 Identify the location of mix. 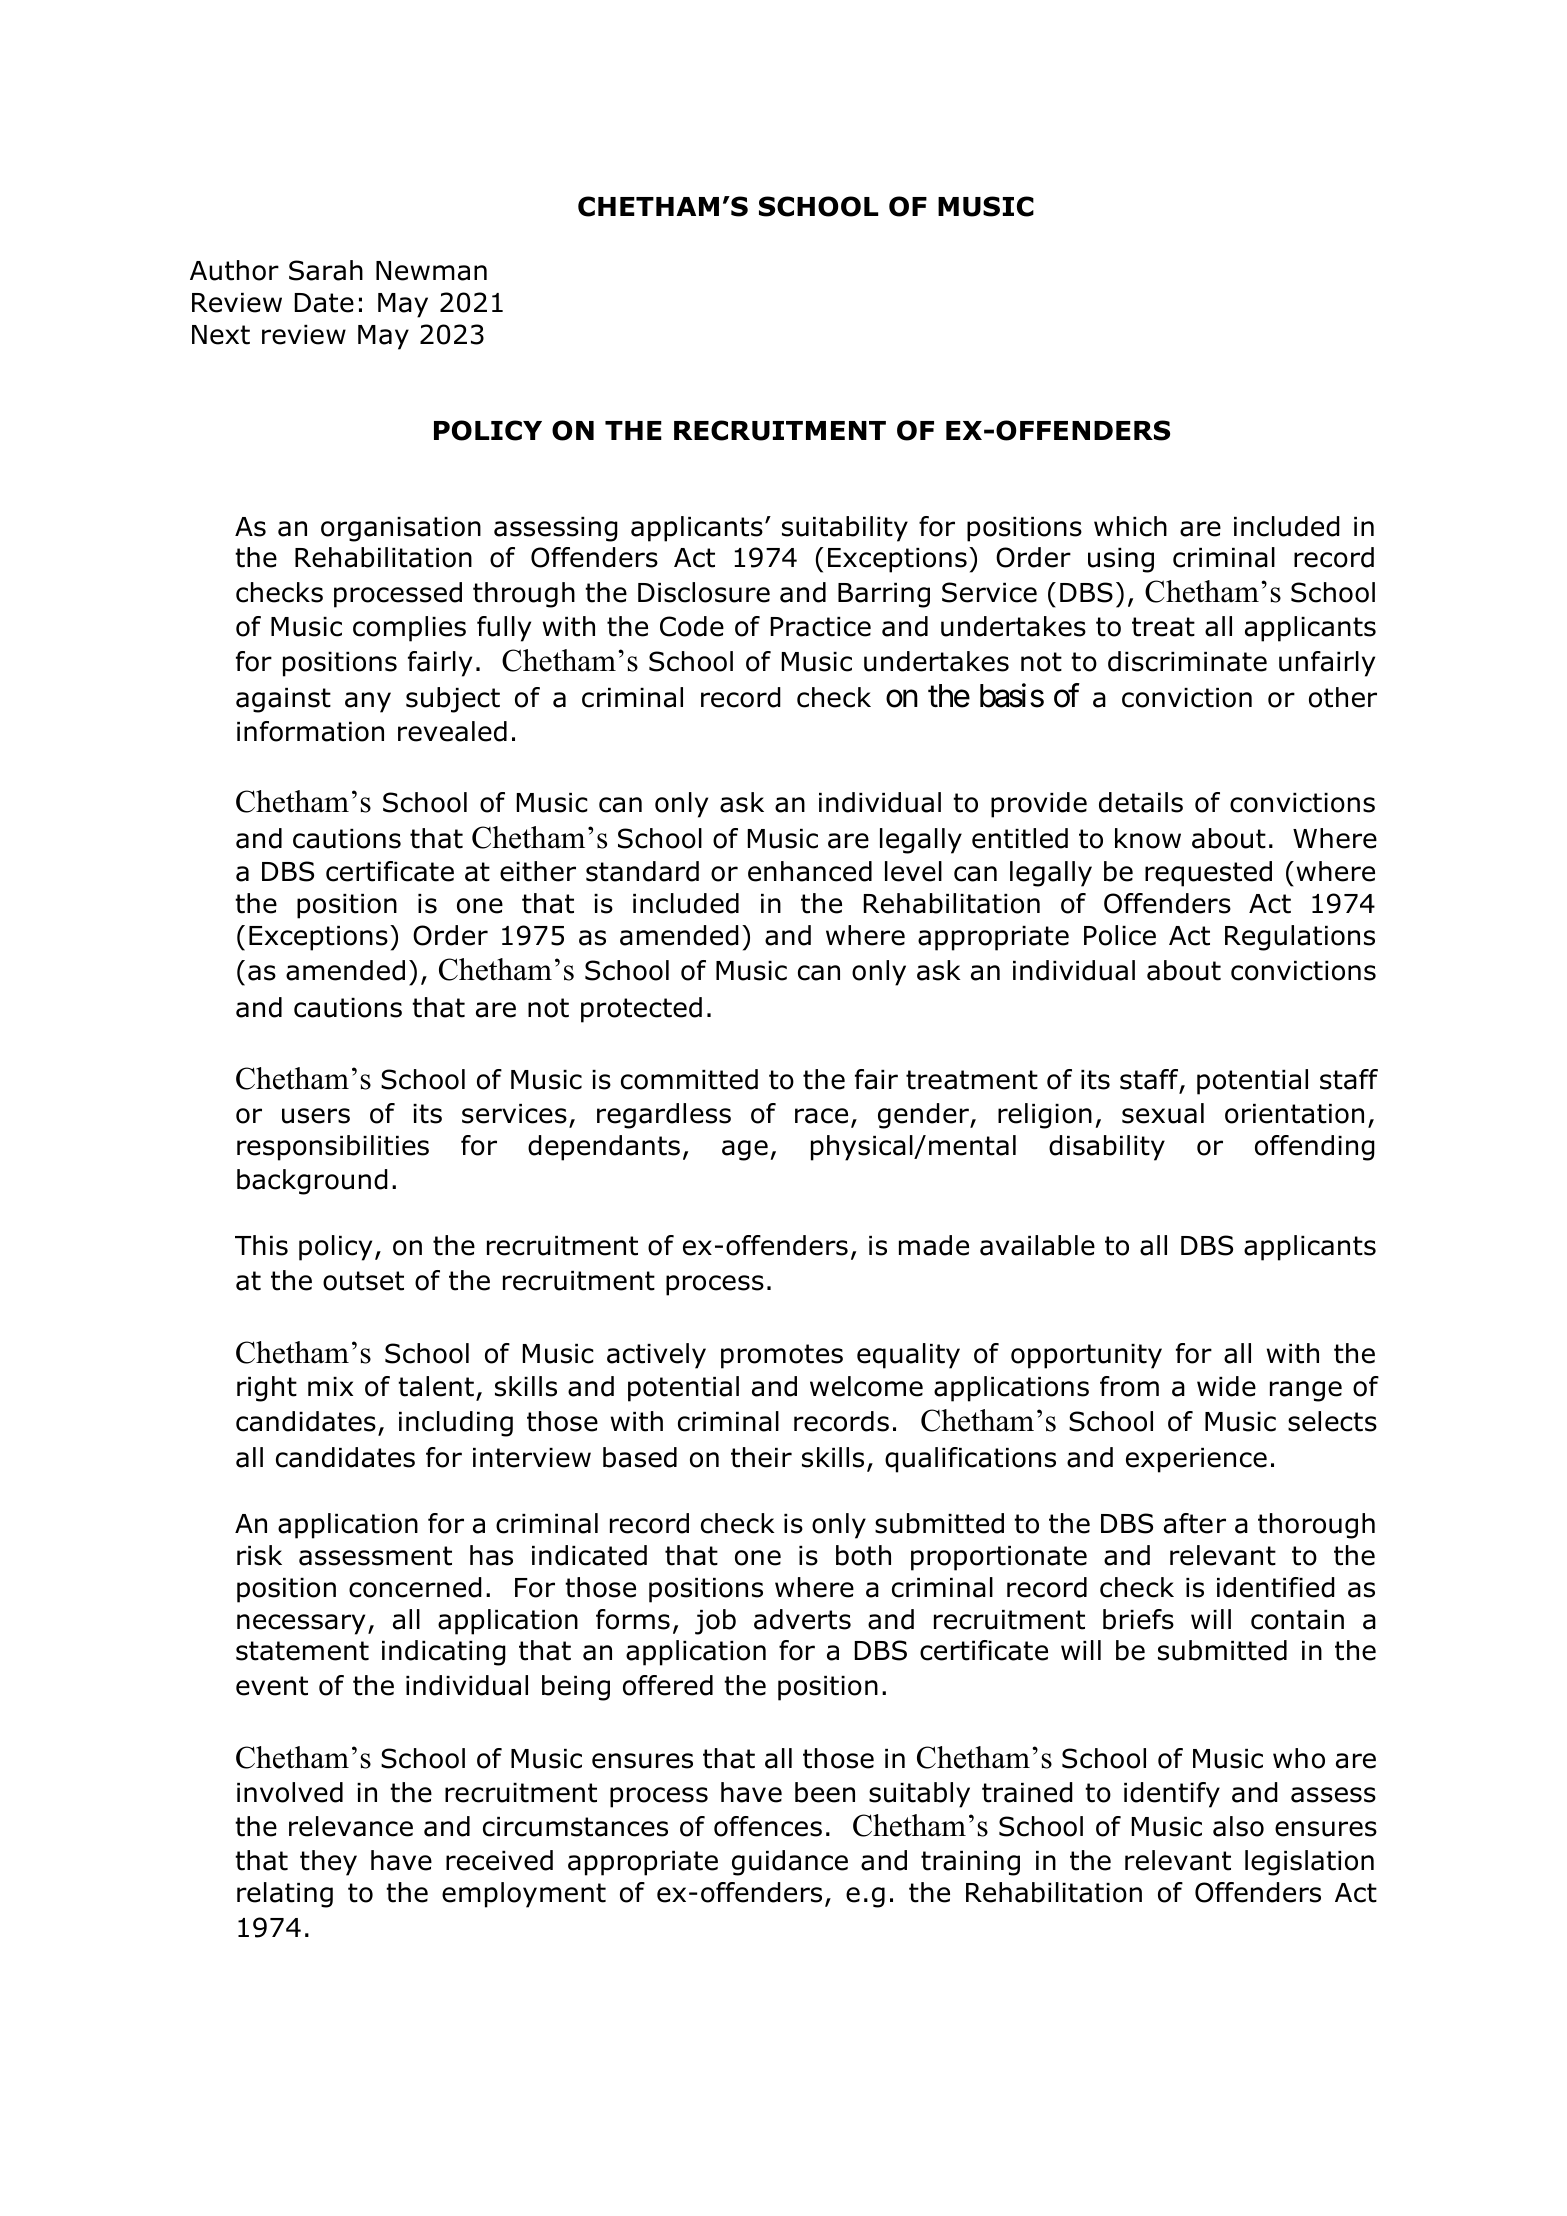
(330, 1386).
